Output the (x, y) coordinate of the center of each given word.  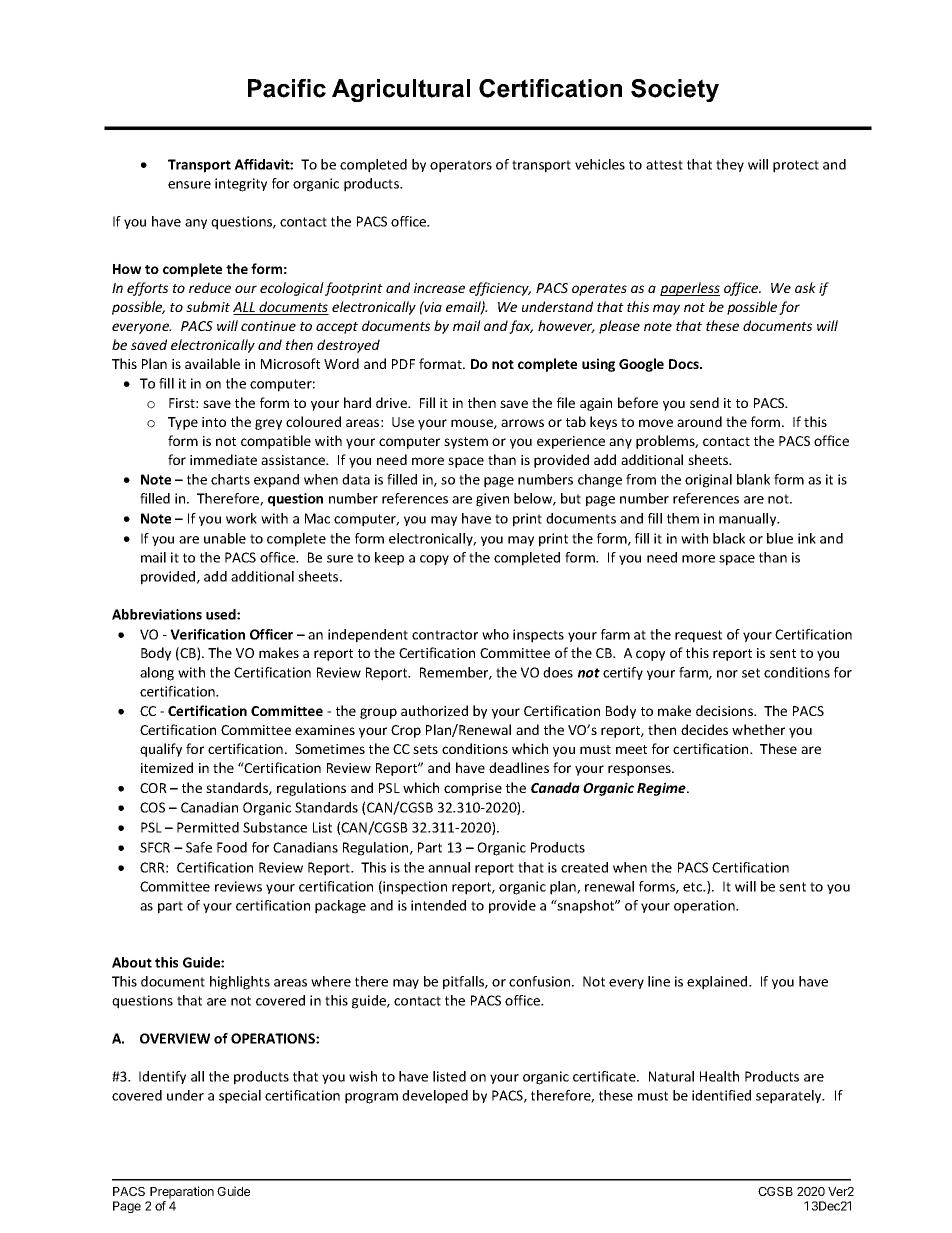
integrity (241, 185)
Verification (207, 634)
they (730, 165)
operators (461, 166)
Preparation (182, 1192)
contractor (445, 635)
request (698, 636)
